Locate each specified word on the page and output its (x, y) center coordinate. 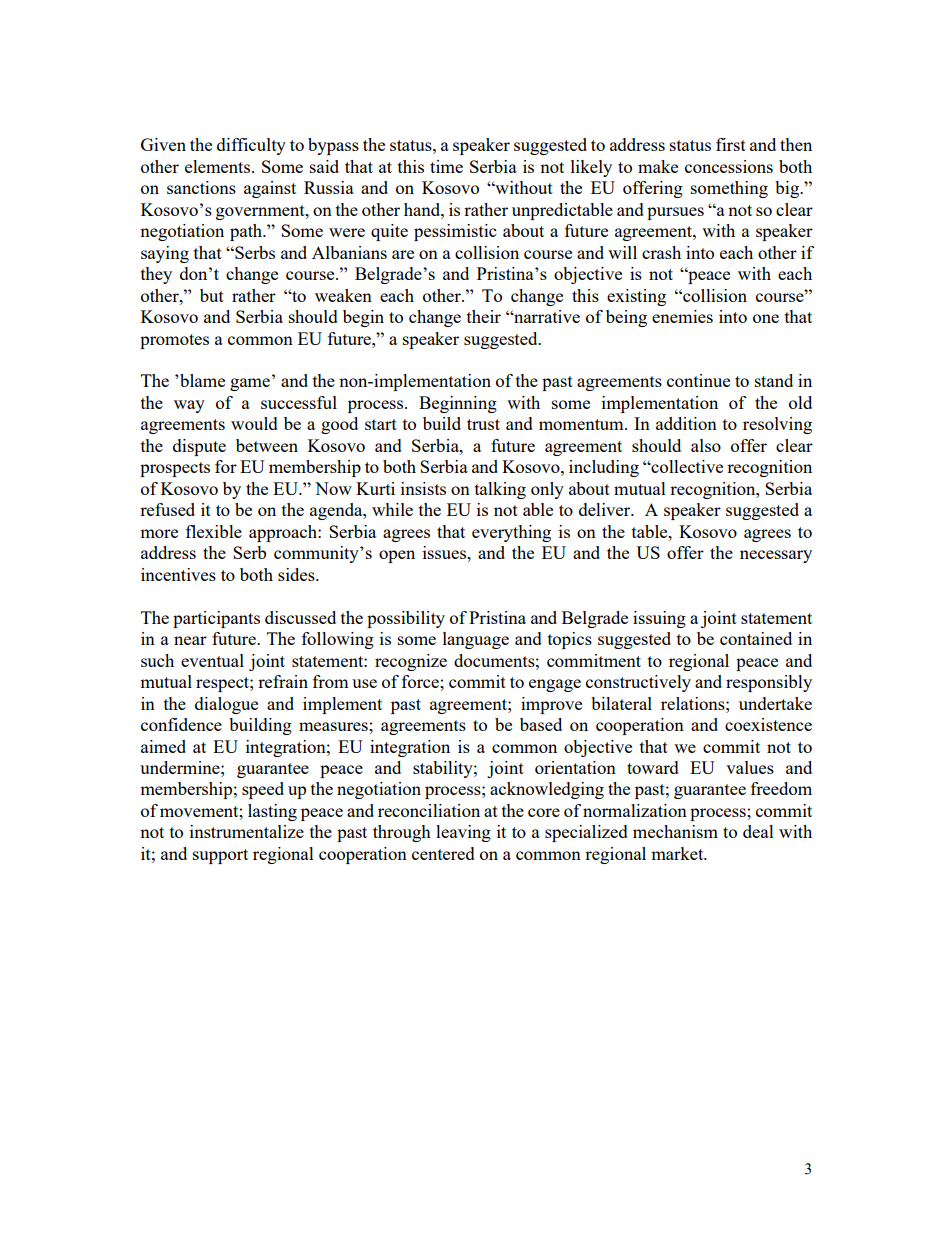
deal (758, 831)
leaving (463, 833)
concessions (729, 166)
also (706, 445)
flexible (214, 531)
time (446, 166)
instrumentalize (247, 831)
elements (219, 166)
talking (500, 490)
